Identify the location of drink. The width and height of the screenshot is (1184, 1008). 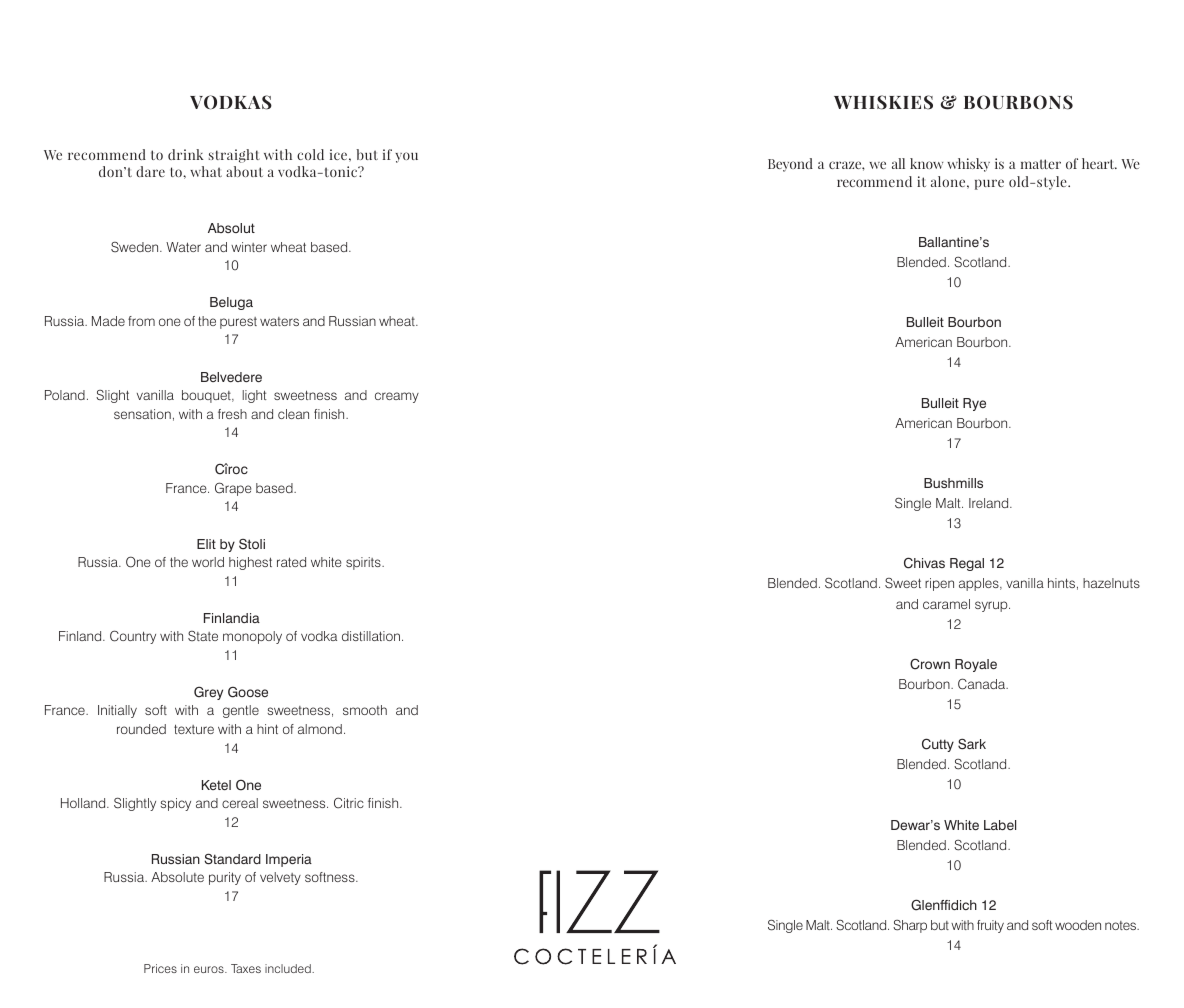
(186, 154).
